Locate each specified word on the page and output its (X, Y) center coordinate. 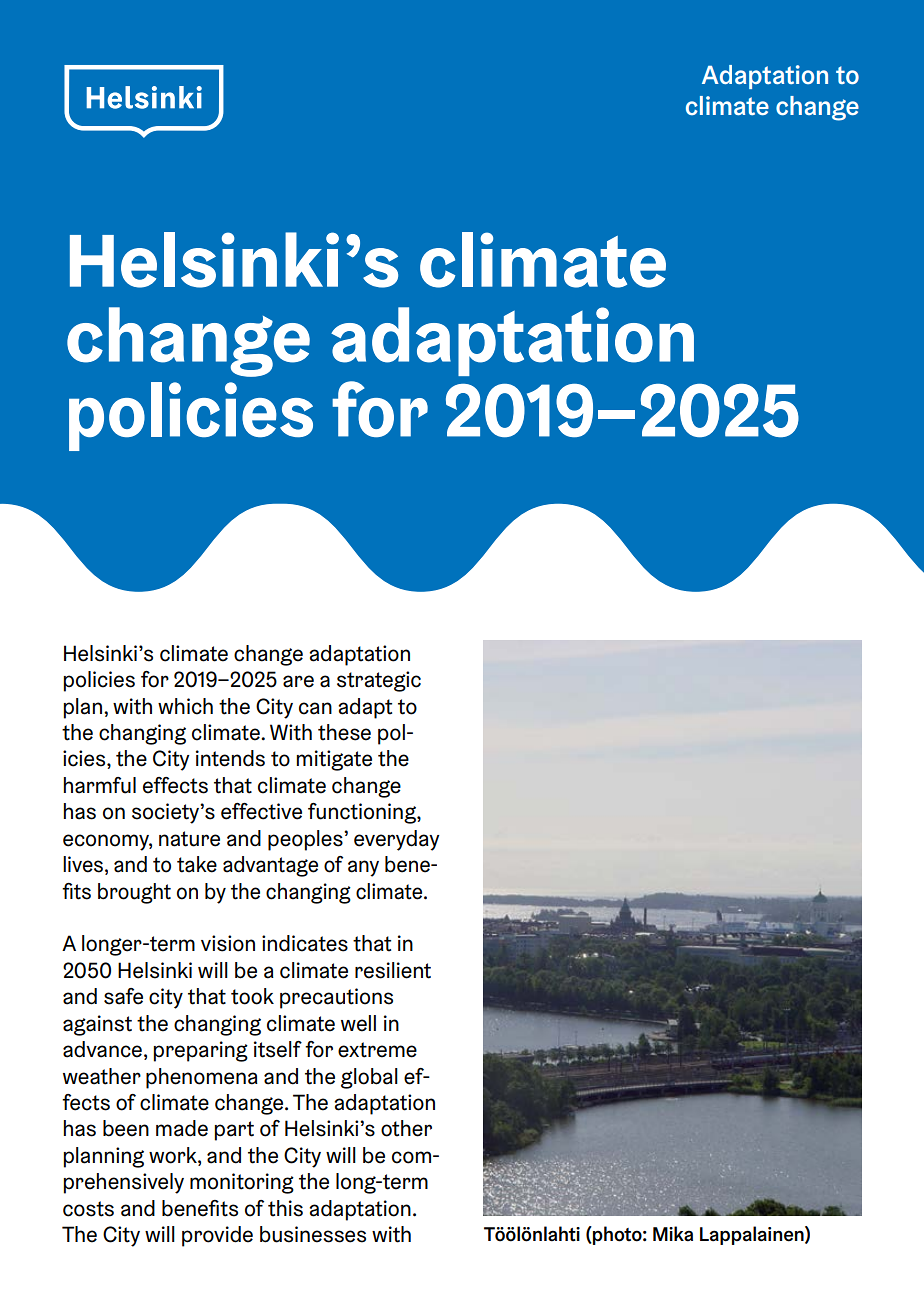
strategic (379, 681)
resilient (393, 970)
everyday (397, 840)
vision (228, 943)
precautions (336, 998)
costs (88, 1209)
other (406, 1128)
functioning (363, 813)
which (185, 706)
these (344, 732)
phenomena (202, 1078)
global (369, 1078)
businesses (313, 1234)
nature (189, 839)
